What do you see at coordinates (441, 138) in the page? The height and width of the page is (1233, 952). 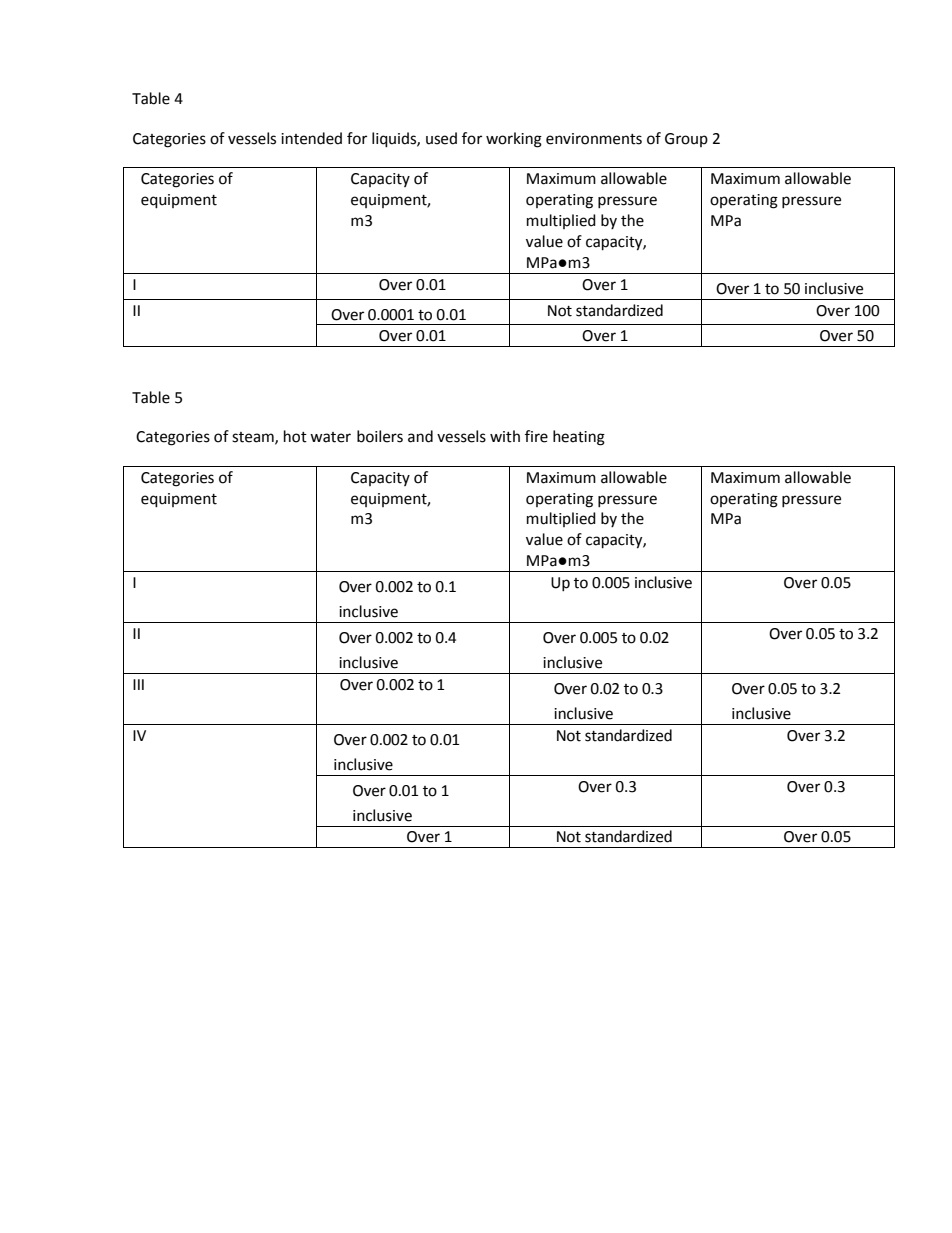 I see `used` at bounding box center [441, 138].
